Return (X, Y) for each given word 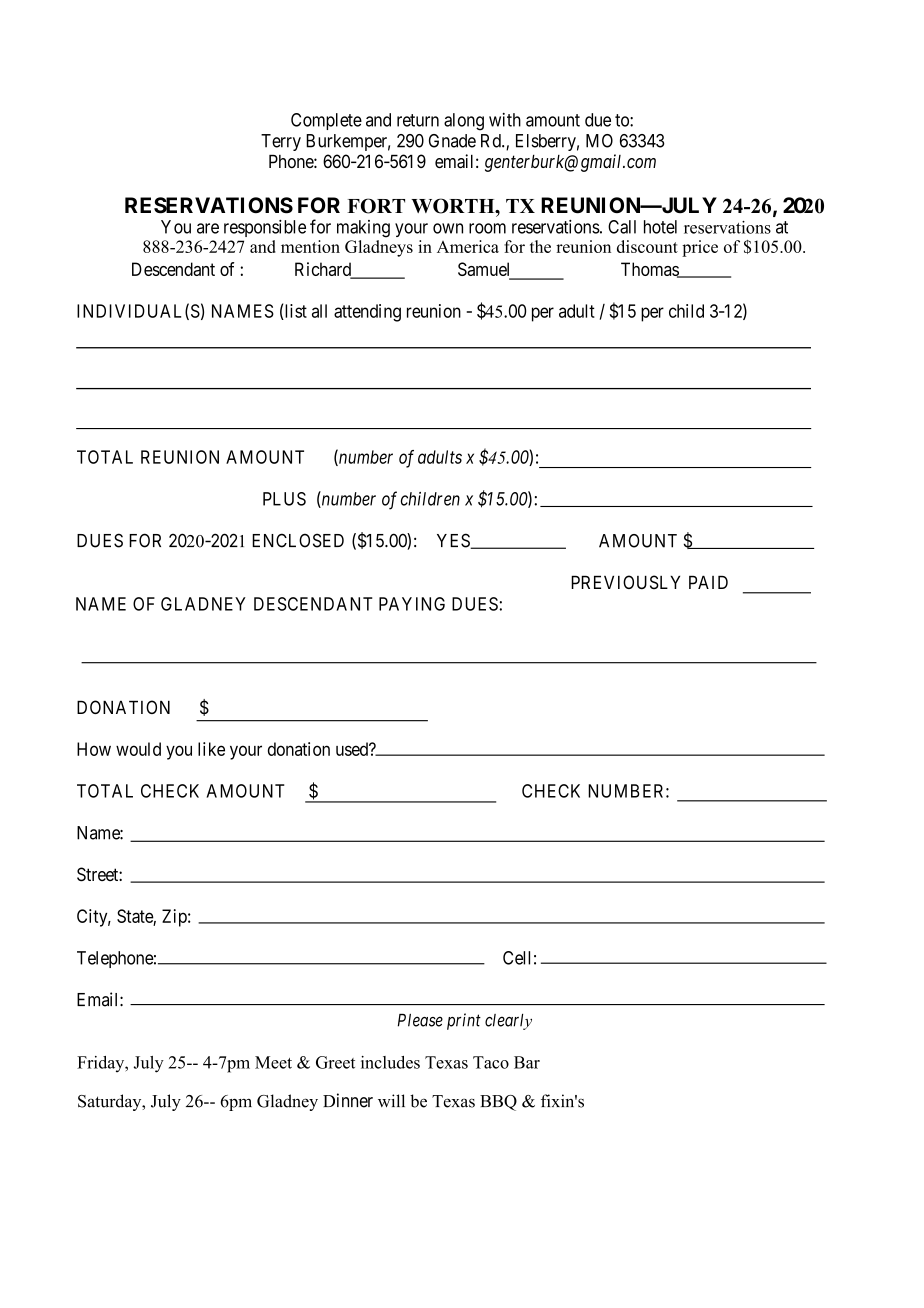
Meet (273, 1062)
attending (367, 313)
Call (622, 227)
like (211, 749)
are (208, 228)
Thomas (650, 270)
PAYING (412, 604)
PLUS (284, 499)
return (418, 120)
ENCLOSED (298, 540)
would (138, 749)
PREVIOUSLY (625, 582)
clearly (508, 1022)
